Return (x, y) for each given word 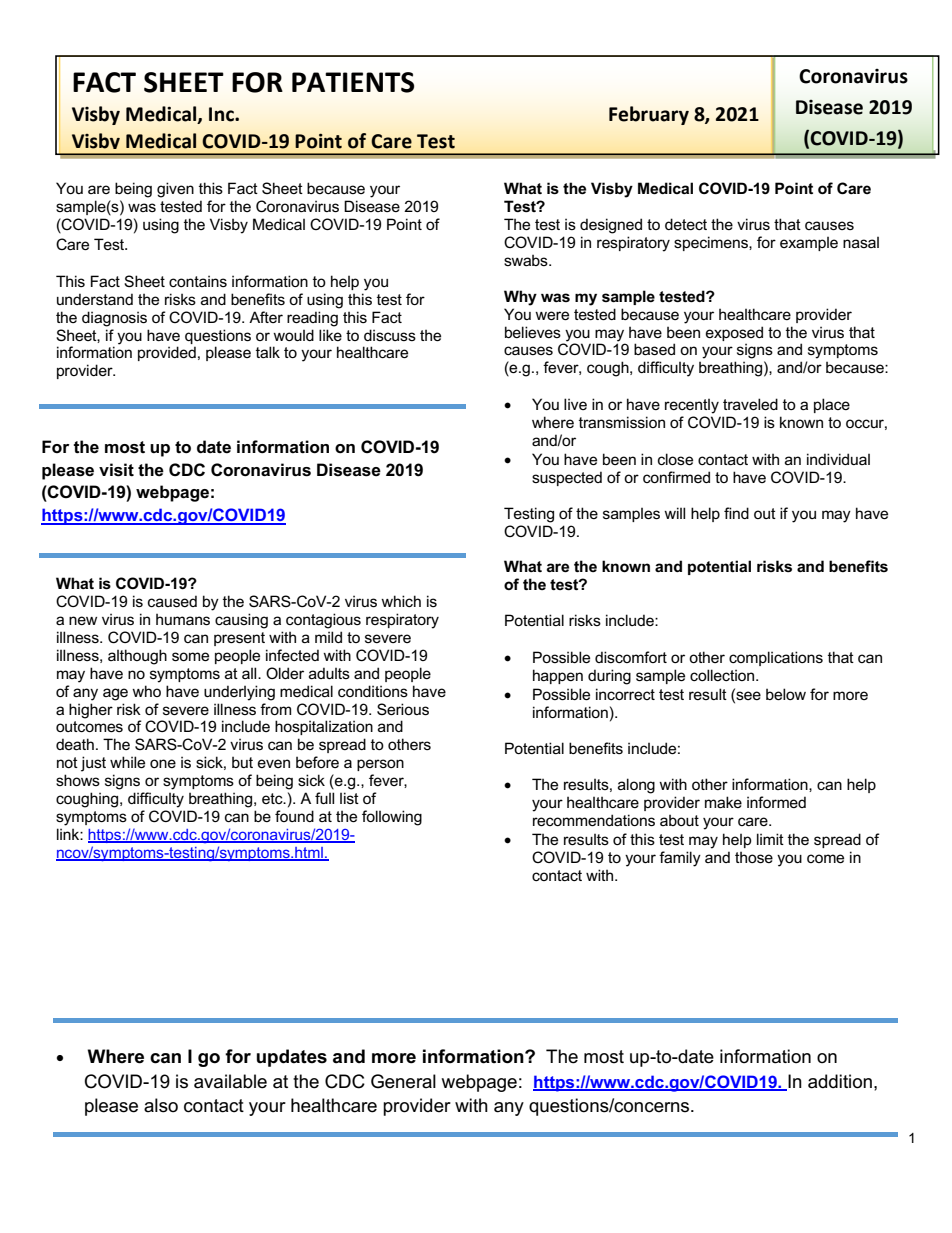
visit (116, 470)
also (161, 1105)
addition (840, 1081)
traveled (750, 404)
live (575, 404)
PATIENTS (353, 82)
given (175, 190)
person (380, 765)
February (649, 115)
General (403, 1081)
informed (776, 802)
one (163, 763)
